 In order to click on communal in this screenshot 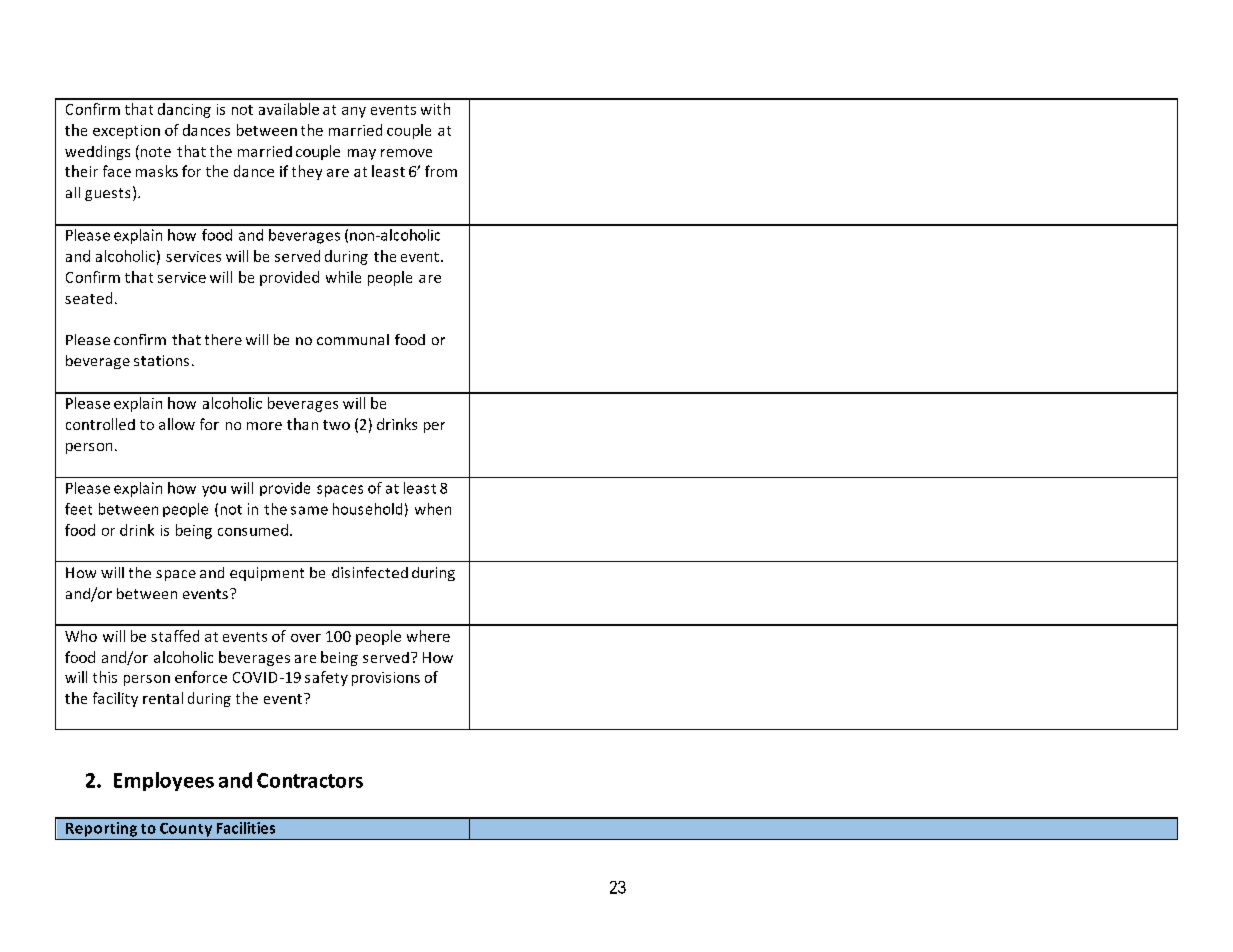, I will do `click(353, 339)`.
